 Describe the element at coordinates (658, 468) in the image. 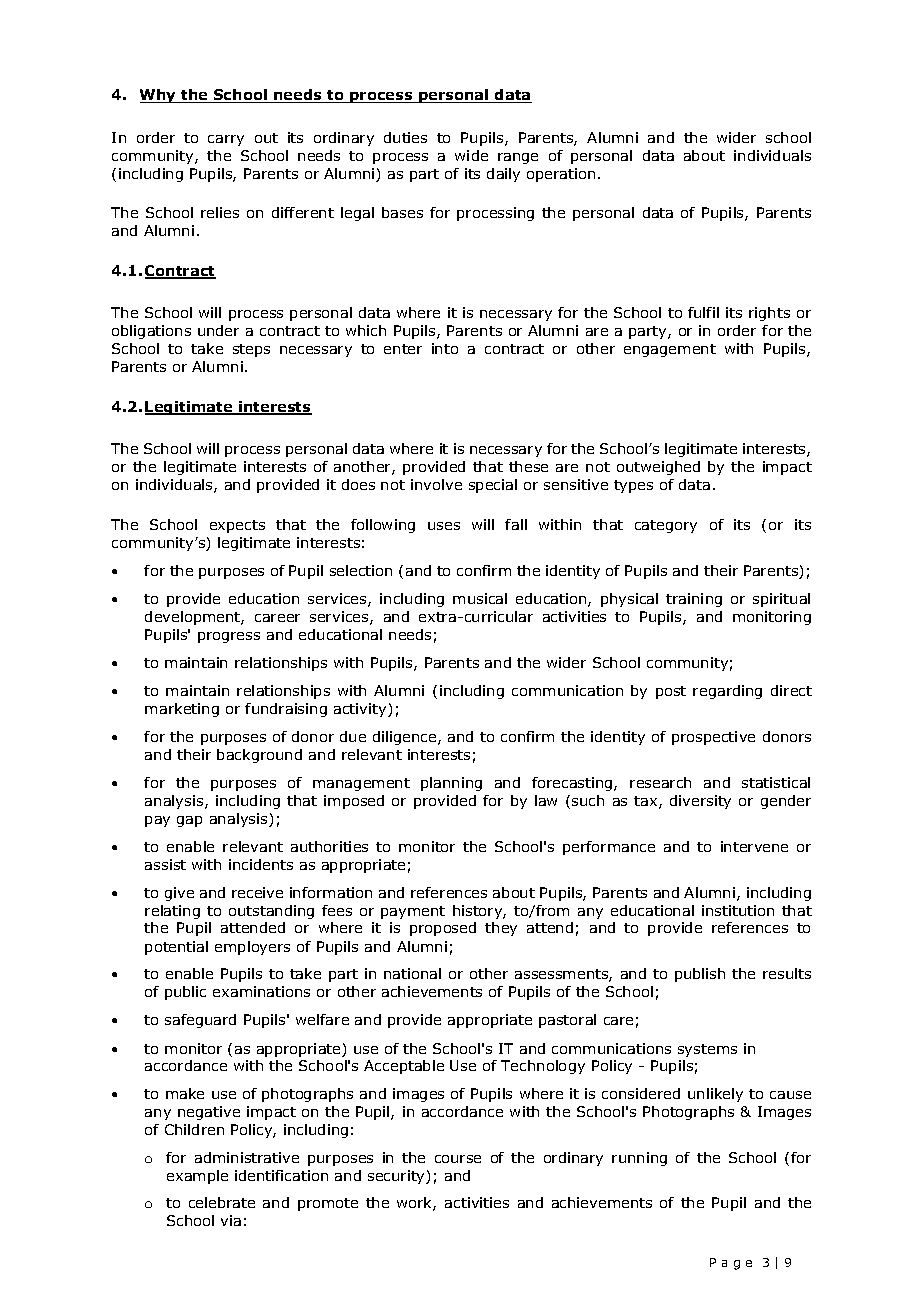

I see `outweighed` at that location.
